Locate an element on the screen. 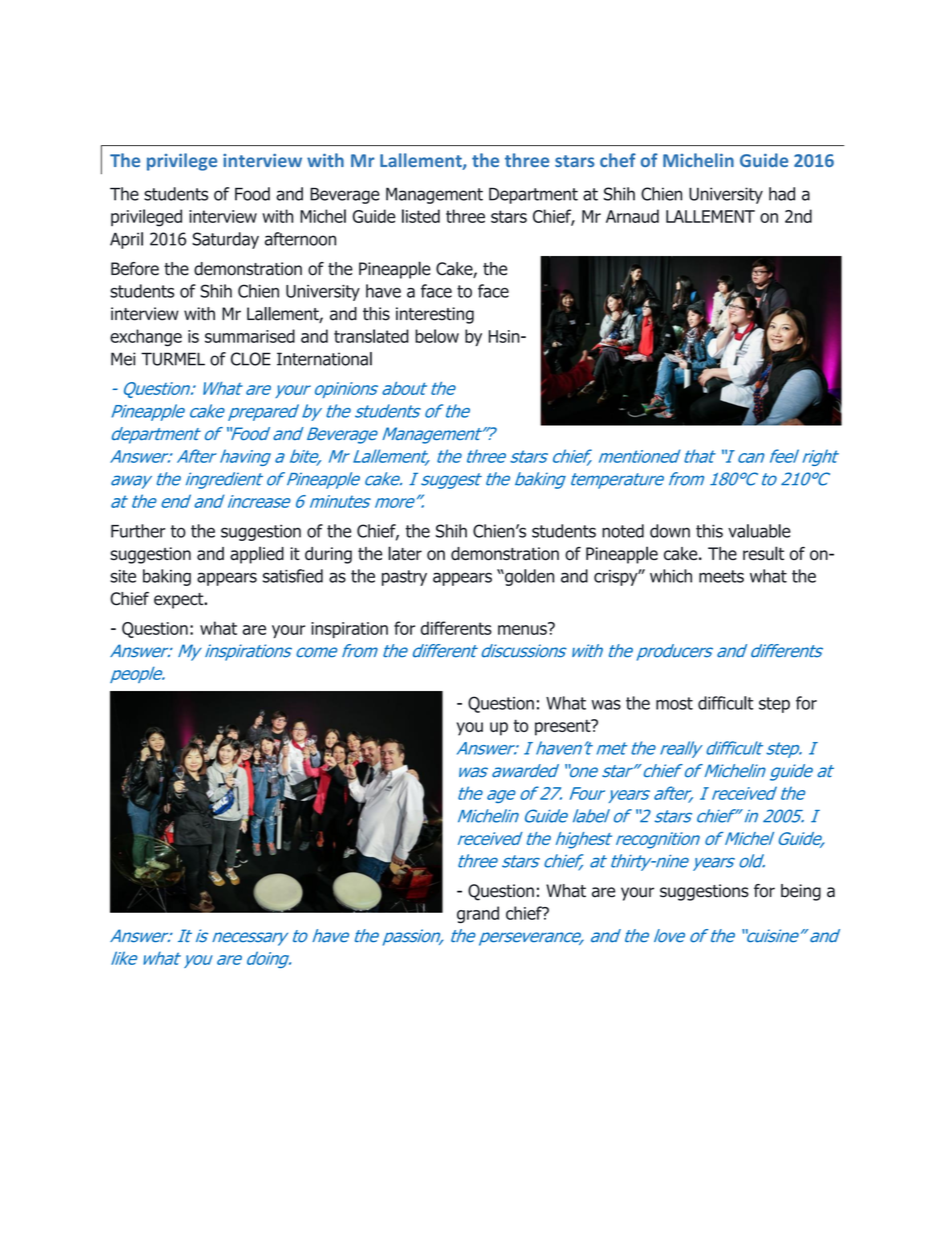 The width and height of the screenshot is (952, 1233). grand is located at coordinates (478, 914).
